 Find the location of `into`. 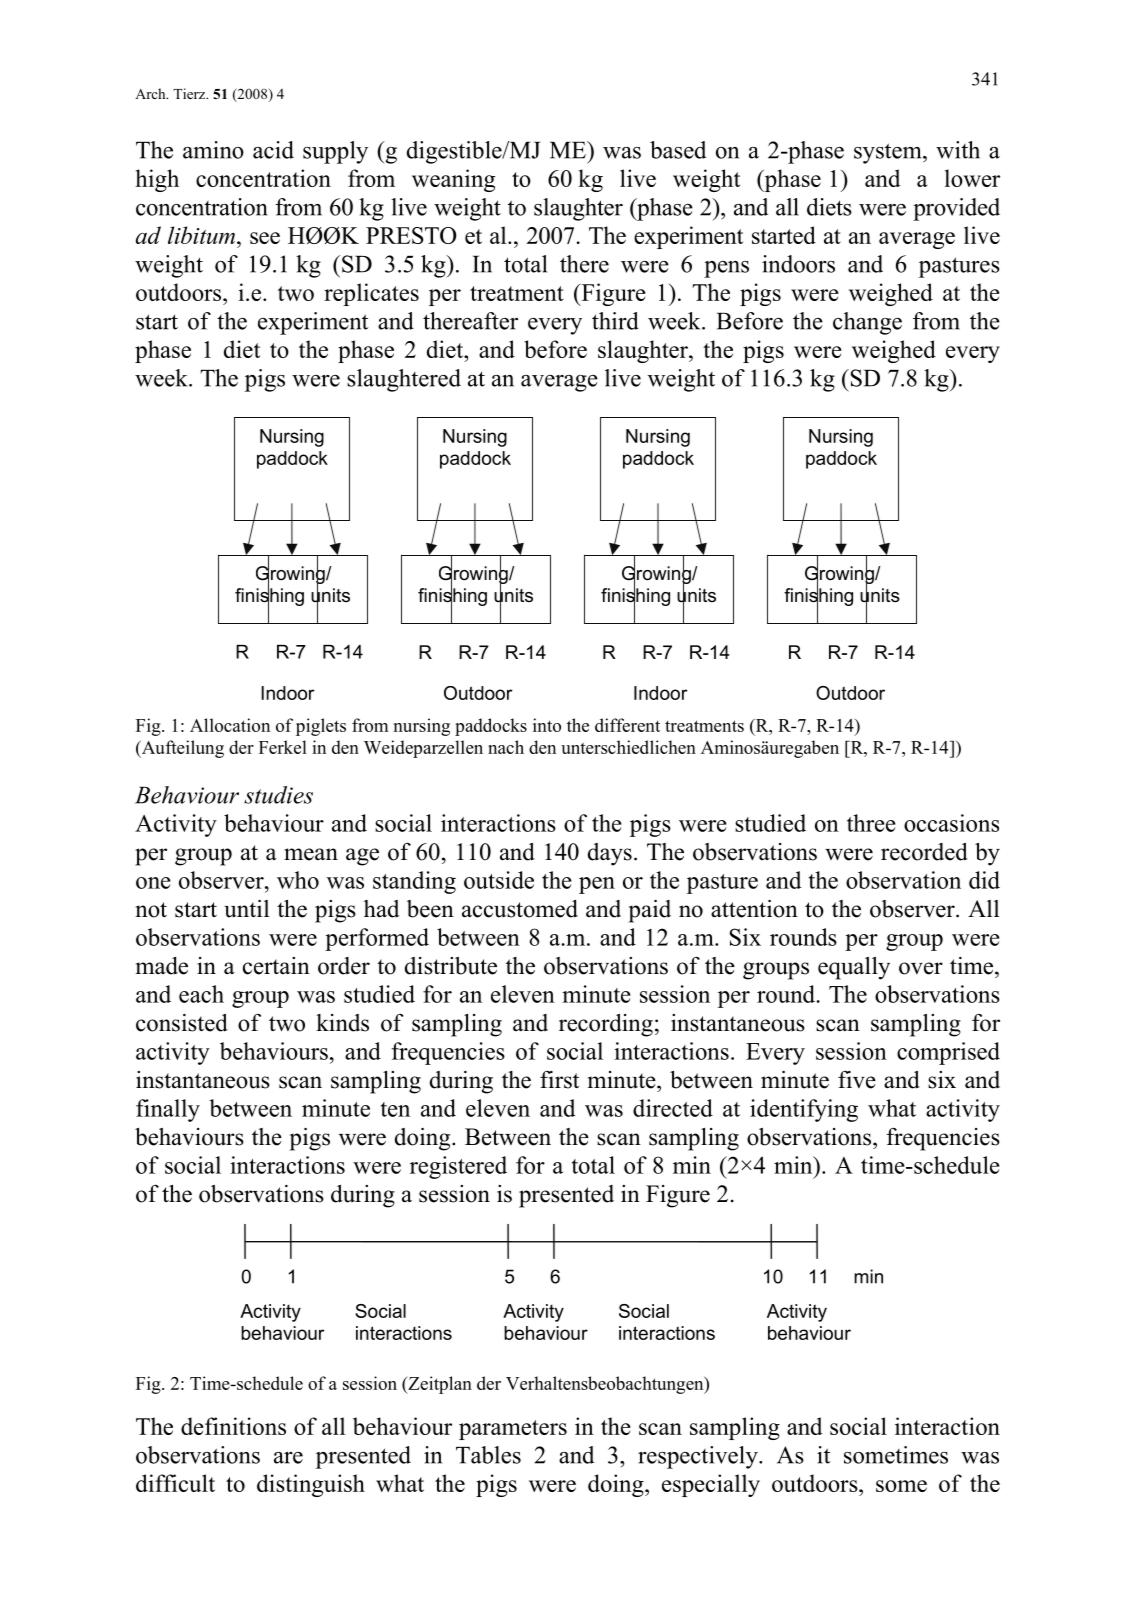

into is located at coordinates (547, 725).
